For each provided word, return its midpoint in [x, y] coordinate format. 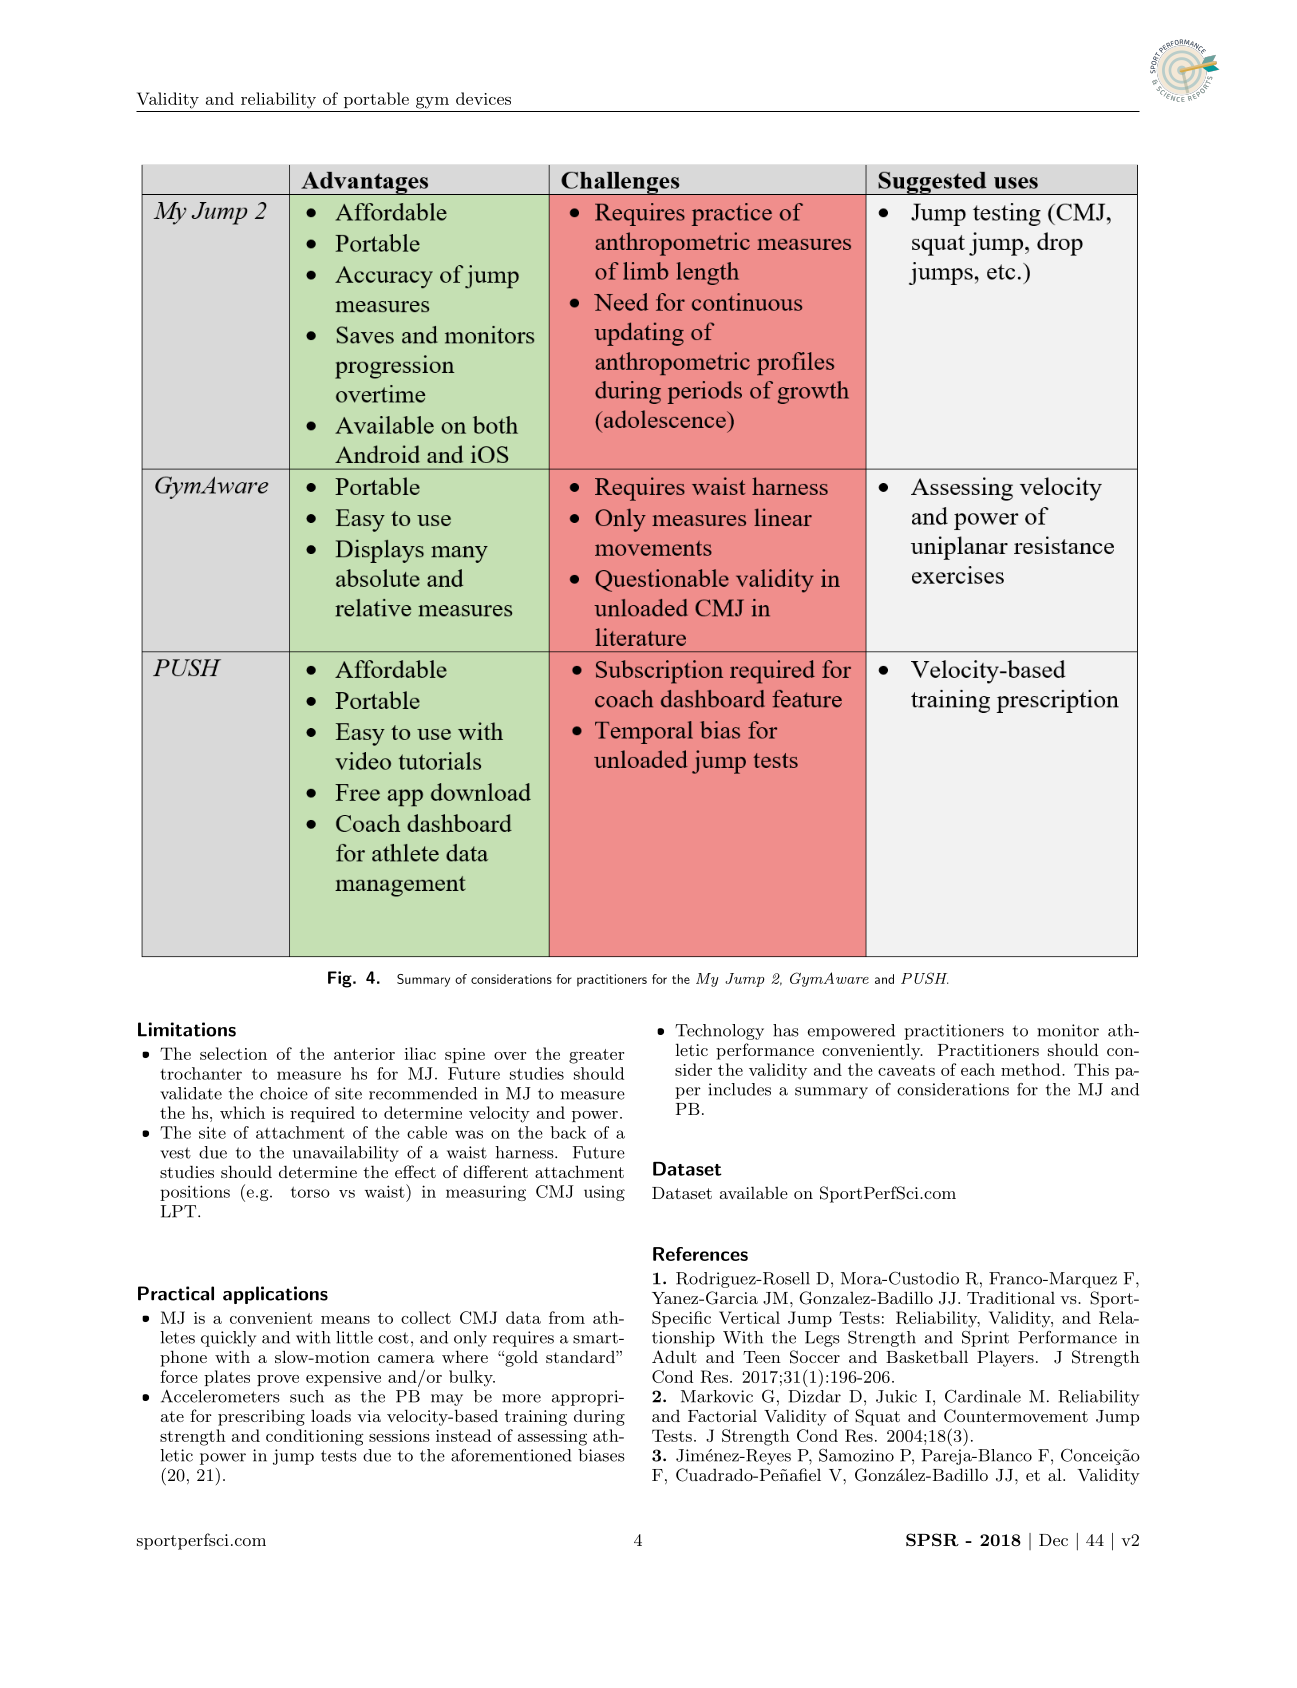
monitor [1068, 1030]
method [1032, 1069]
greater [596, 1056]
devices [483, 98]
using [604, 1193]
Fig [341, 979]
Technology [719, 1032]
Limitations [187, 1029]
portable [376, 100]
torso [310, 1192]
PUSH [924, 978]
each [978, 1069]
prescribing [261, 1417]
